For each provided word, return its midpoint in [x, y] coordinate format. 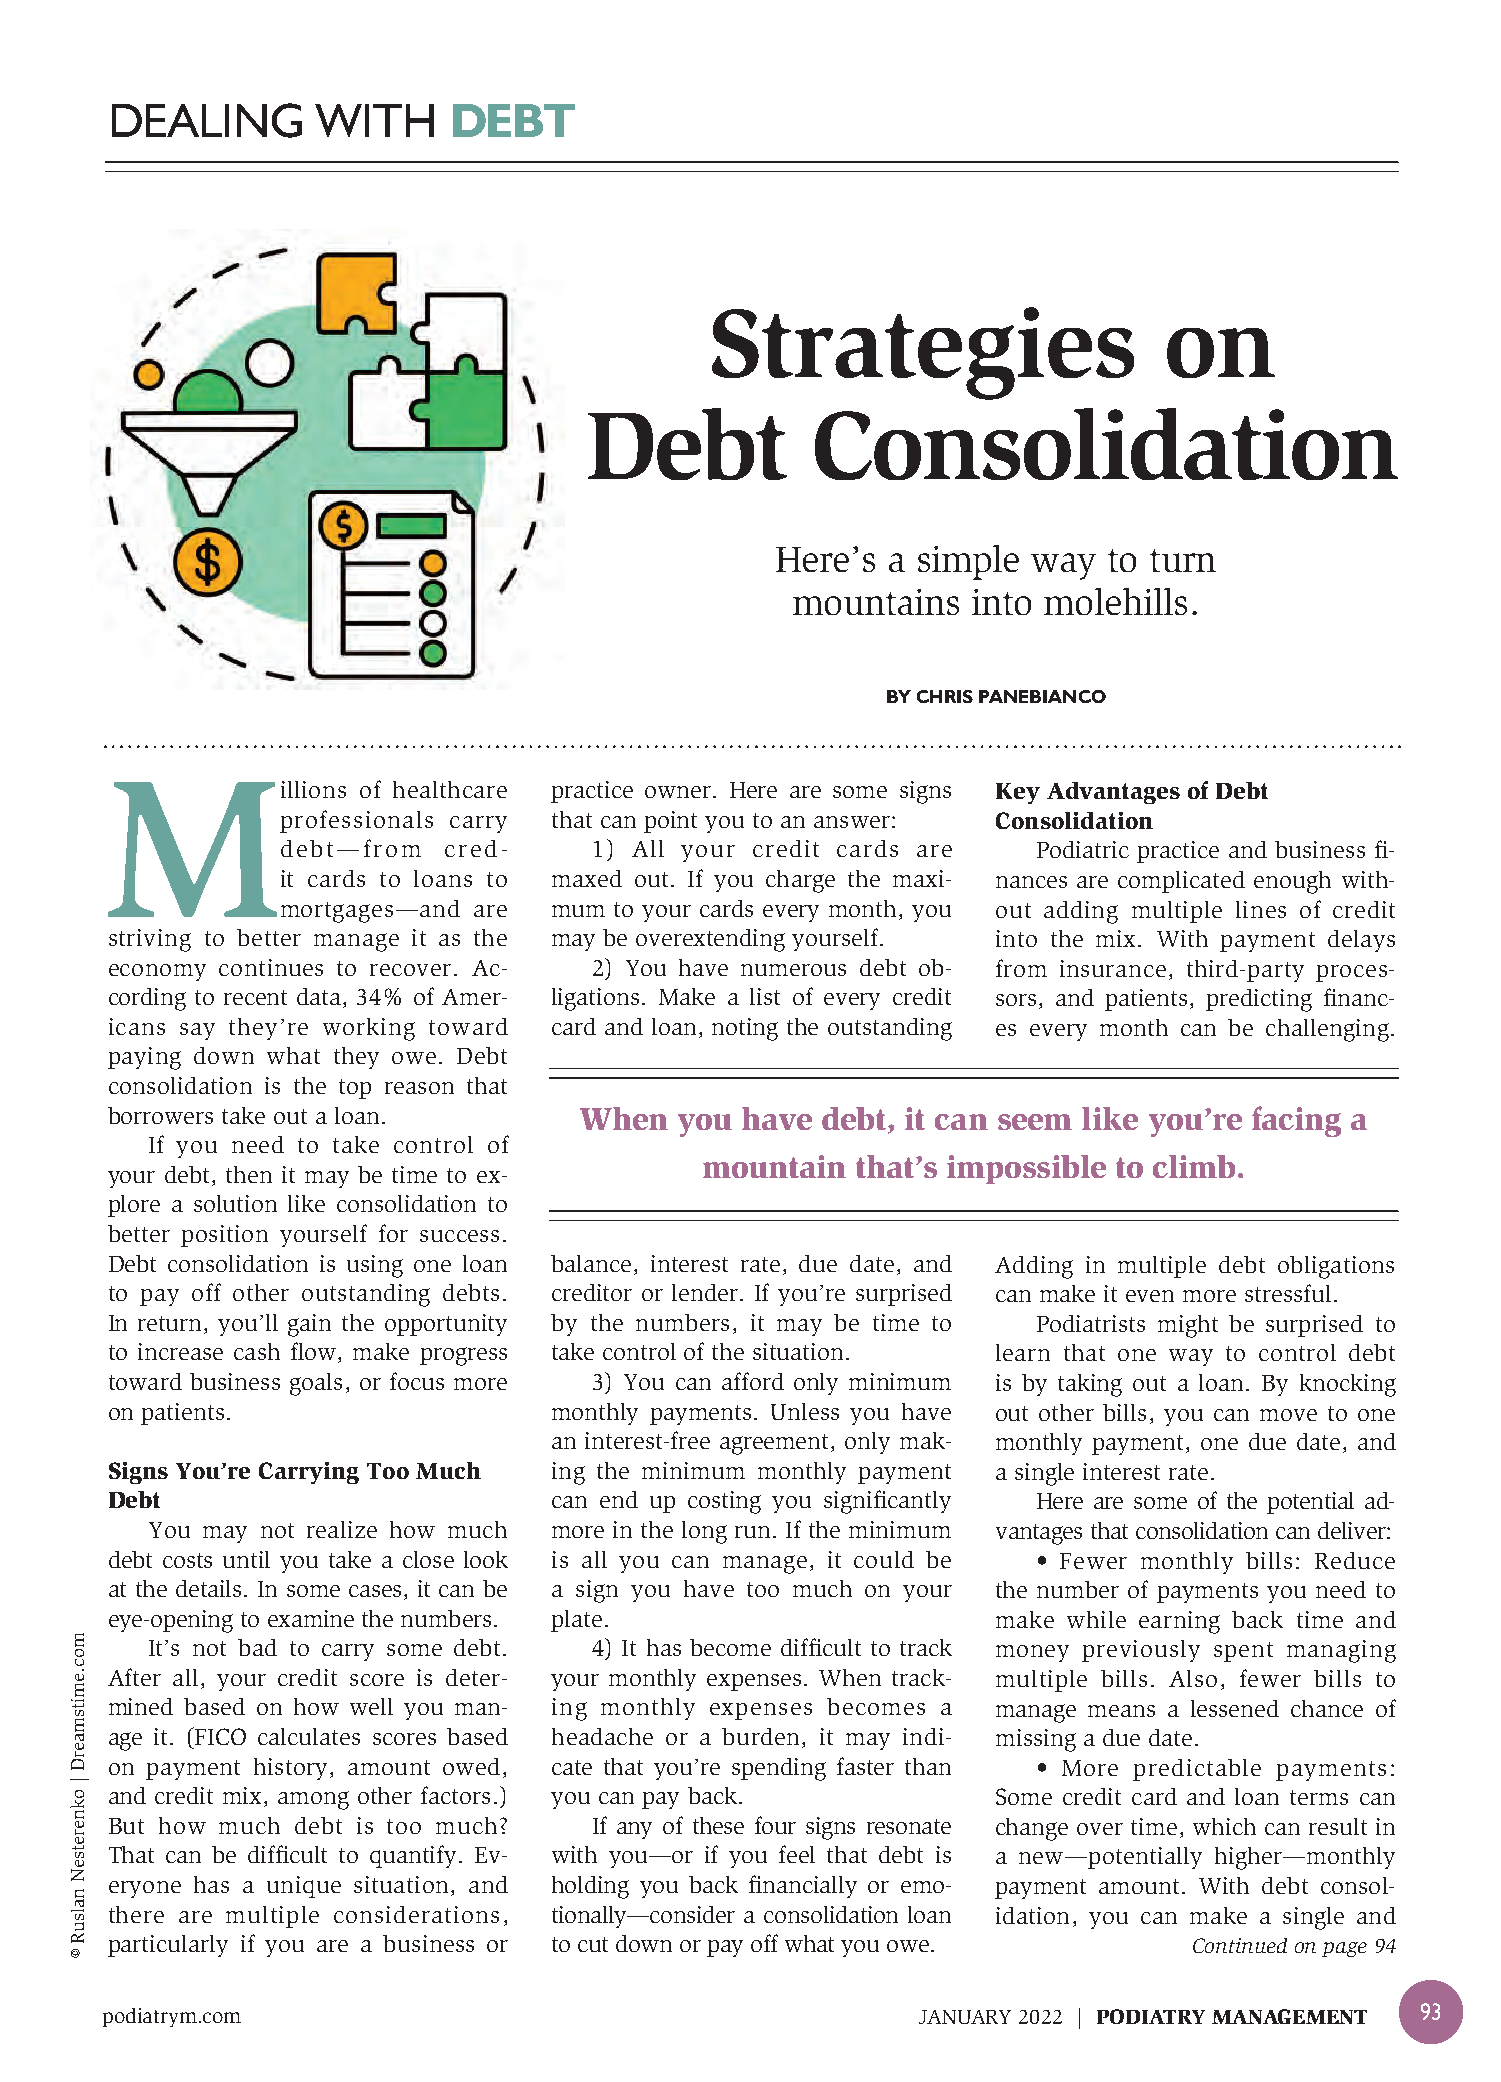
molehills [1115, 601]
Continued [1240, 1945]
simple [968, 562]
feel [797, 1854]
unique [304, 1887]
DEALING [207, 120]
